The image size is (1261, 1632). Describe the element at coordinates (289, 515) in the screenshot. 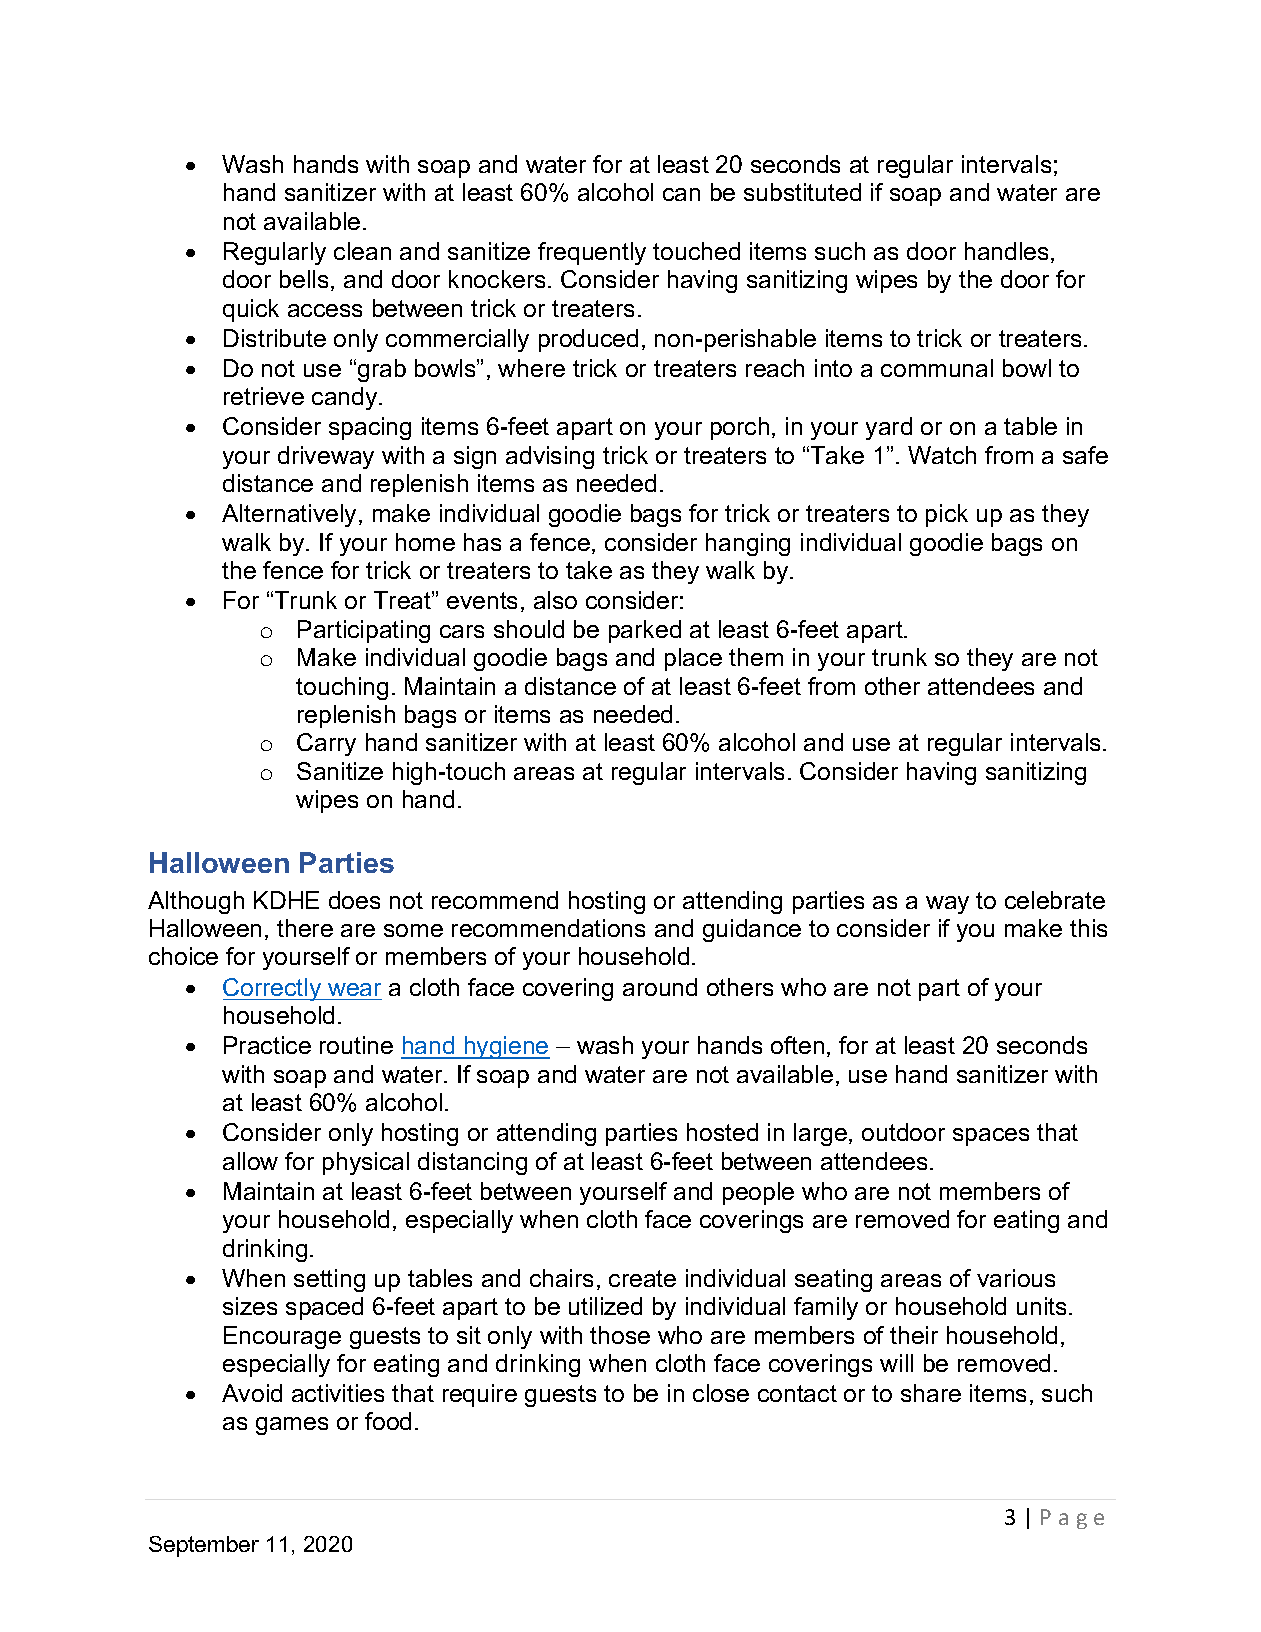

I see `Alternatively` at that location.
